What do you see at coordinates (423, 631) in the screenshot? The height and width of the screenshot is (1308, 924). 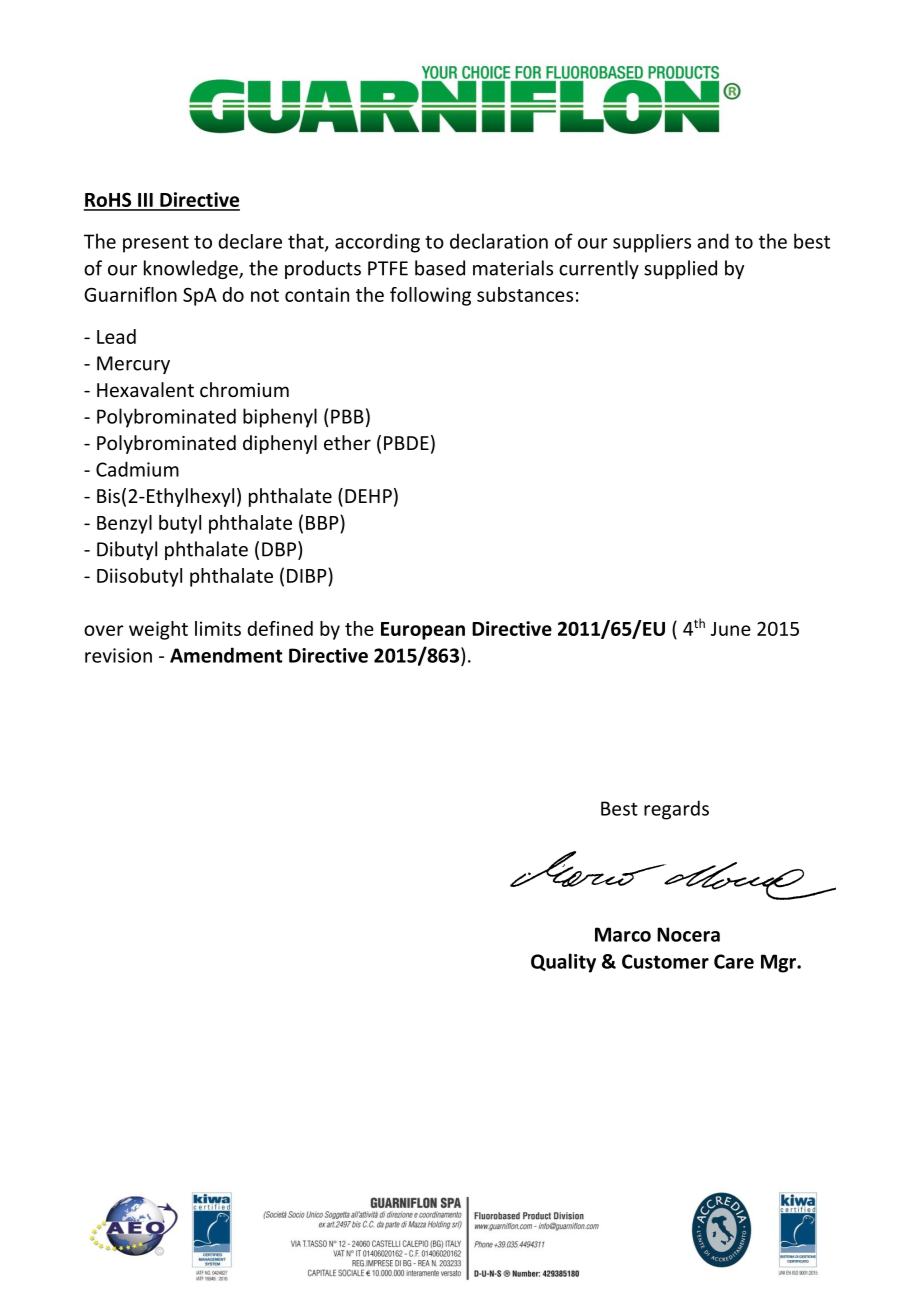 I see `European` at bounding box center [423, 631].
